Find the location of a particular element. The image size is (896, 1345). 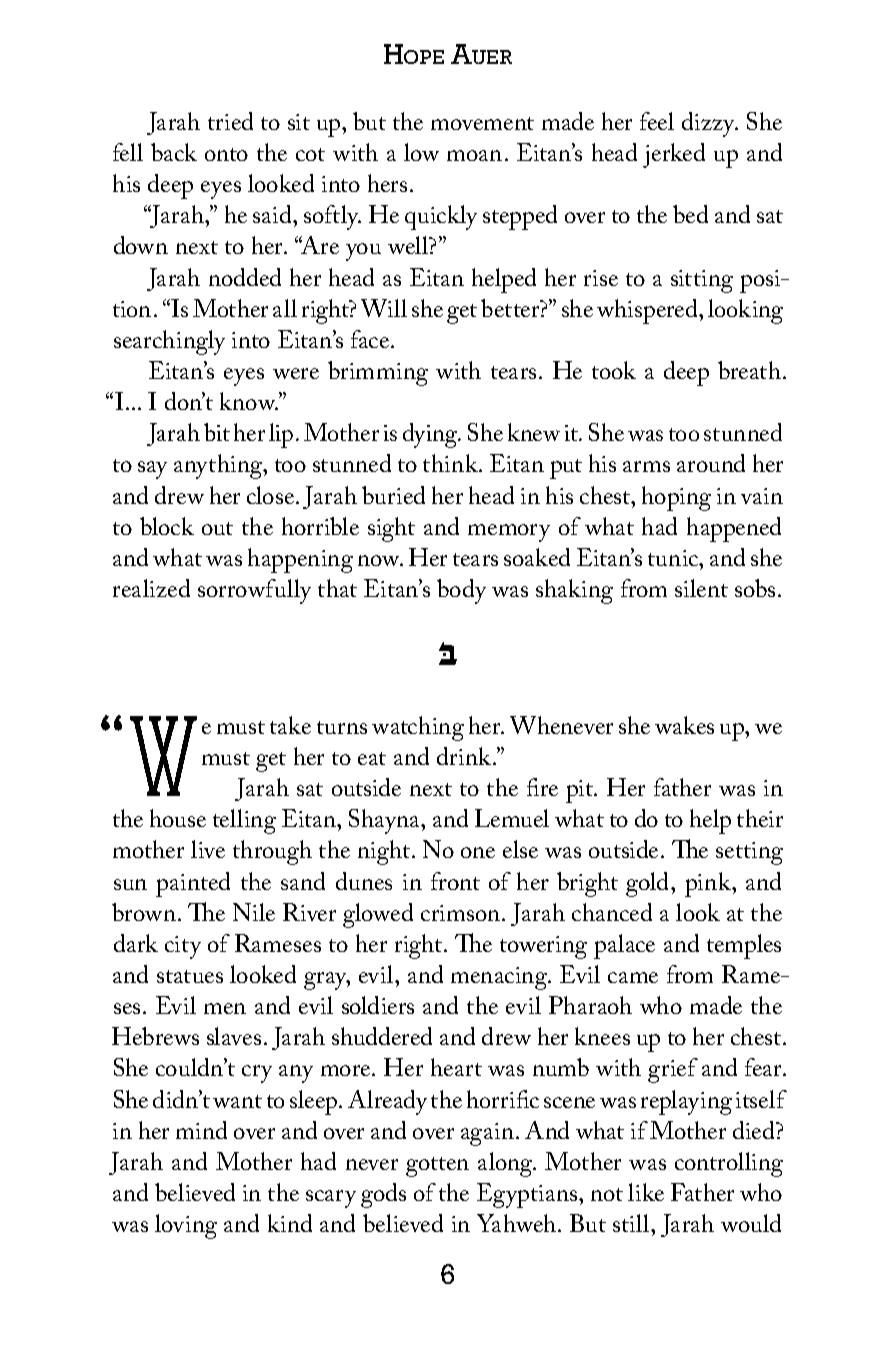

watching is located at coordinates (418, 728).
